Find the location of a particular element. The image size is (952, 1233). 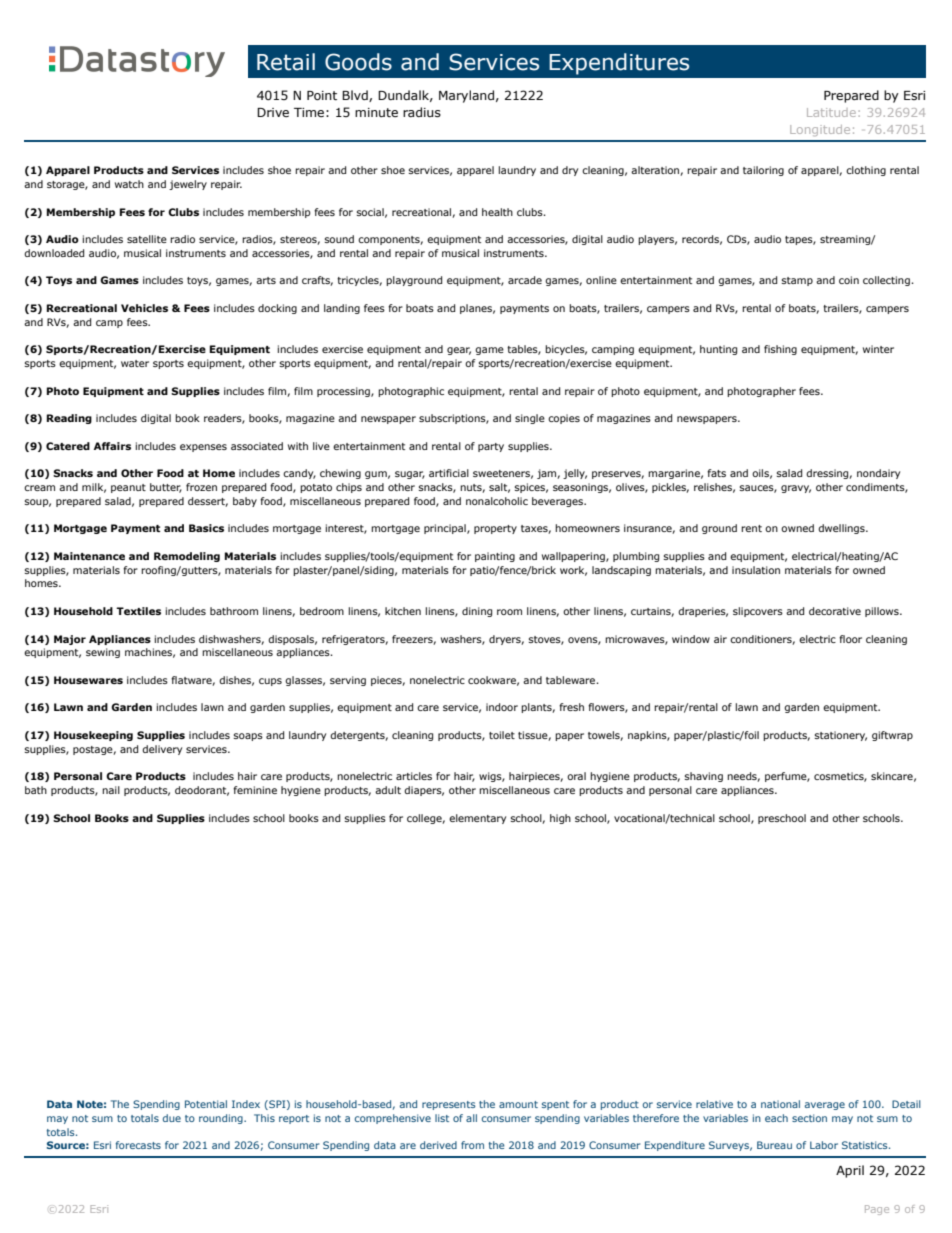

Latitude is located at coordinates (831, 112).
